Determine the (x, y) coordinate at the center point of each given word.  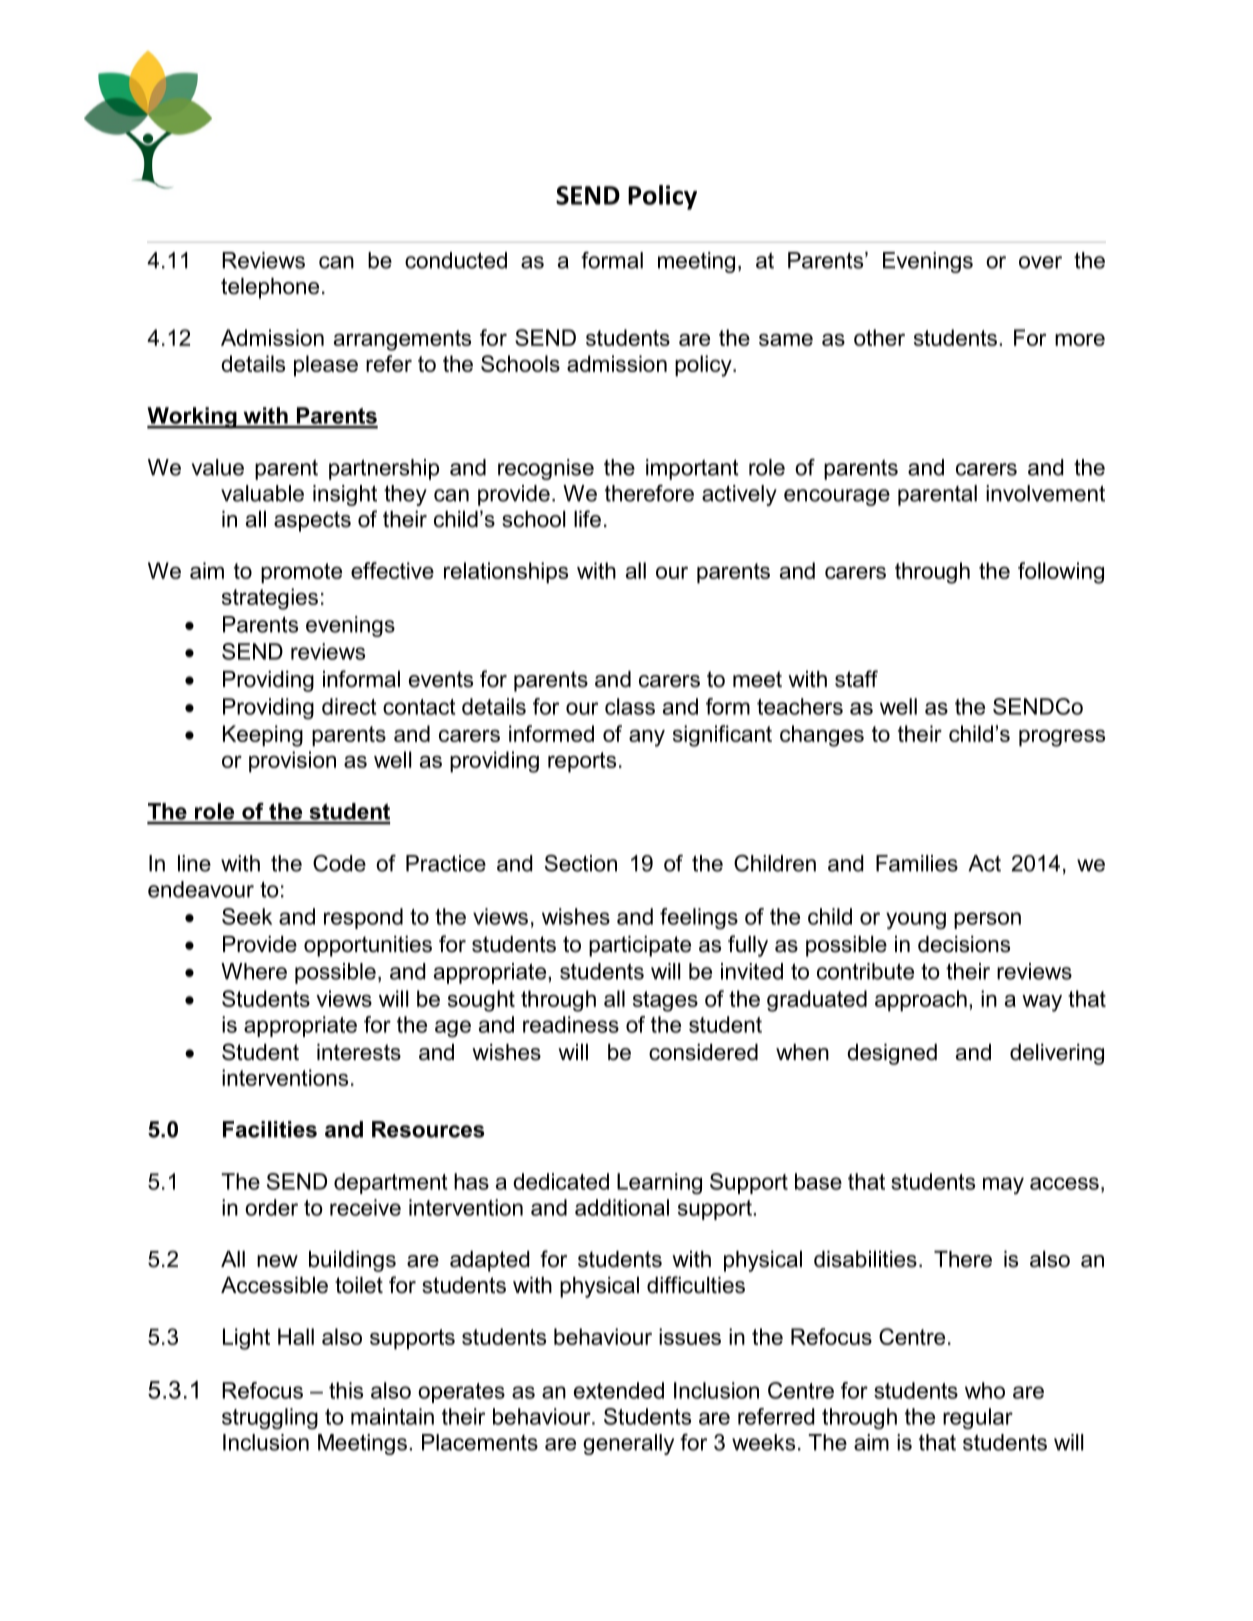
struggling (270, 1419)
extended (619, 1390)
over (1040, 262)
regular (978, 1419)
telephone (270, 288)
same (786, 339)
